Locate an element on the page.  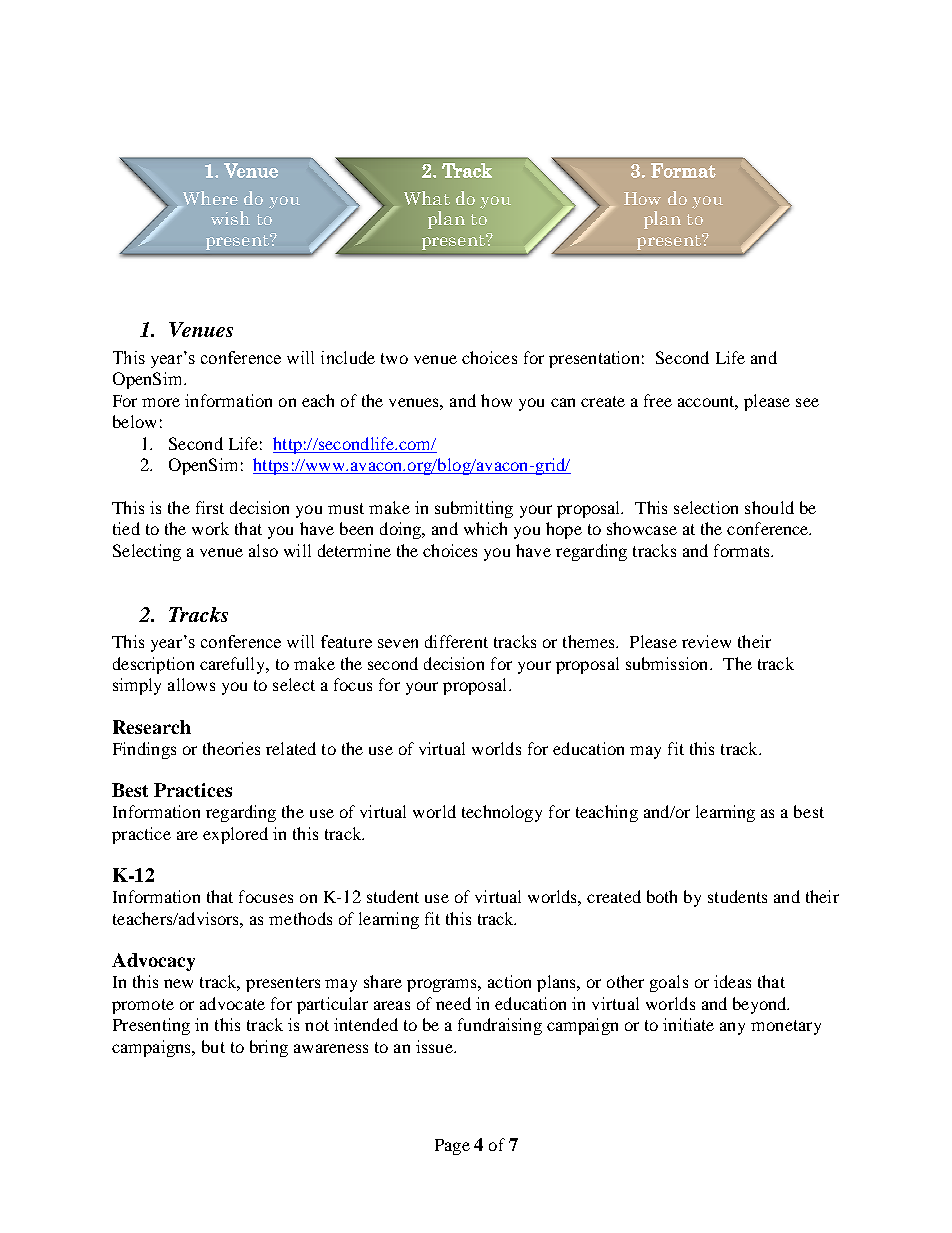
but is located at coordinates (213, 1046).
